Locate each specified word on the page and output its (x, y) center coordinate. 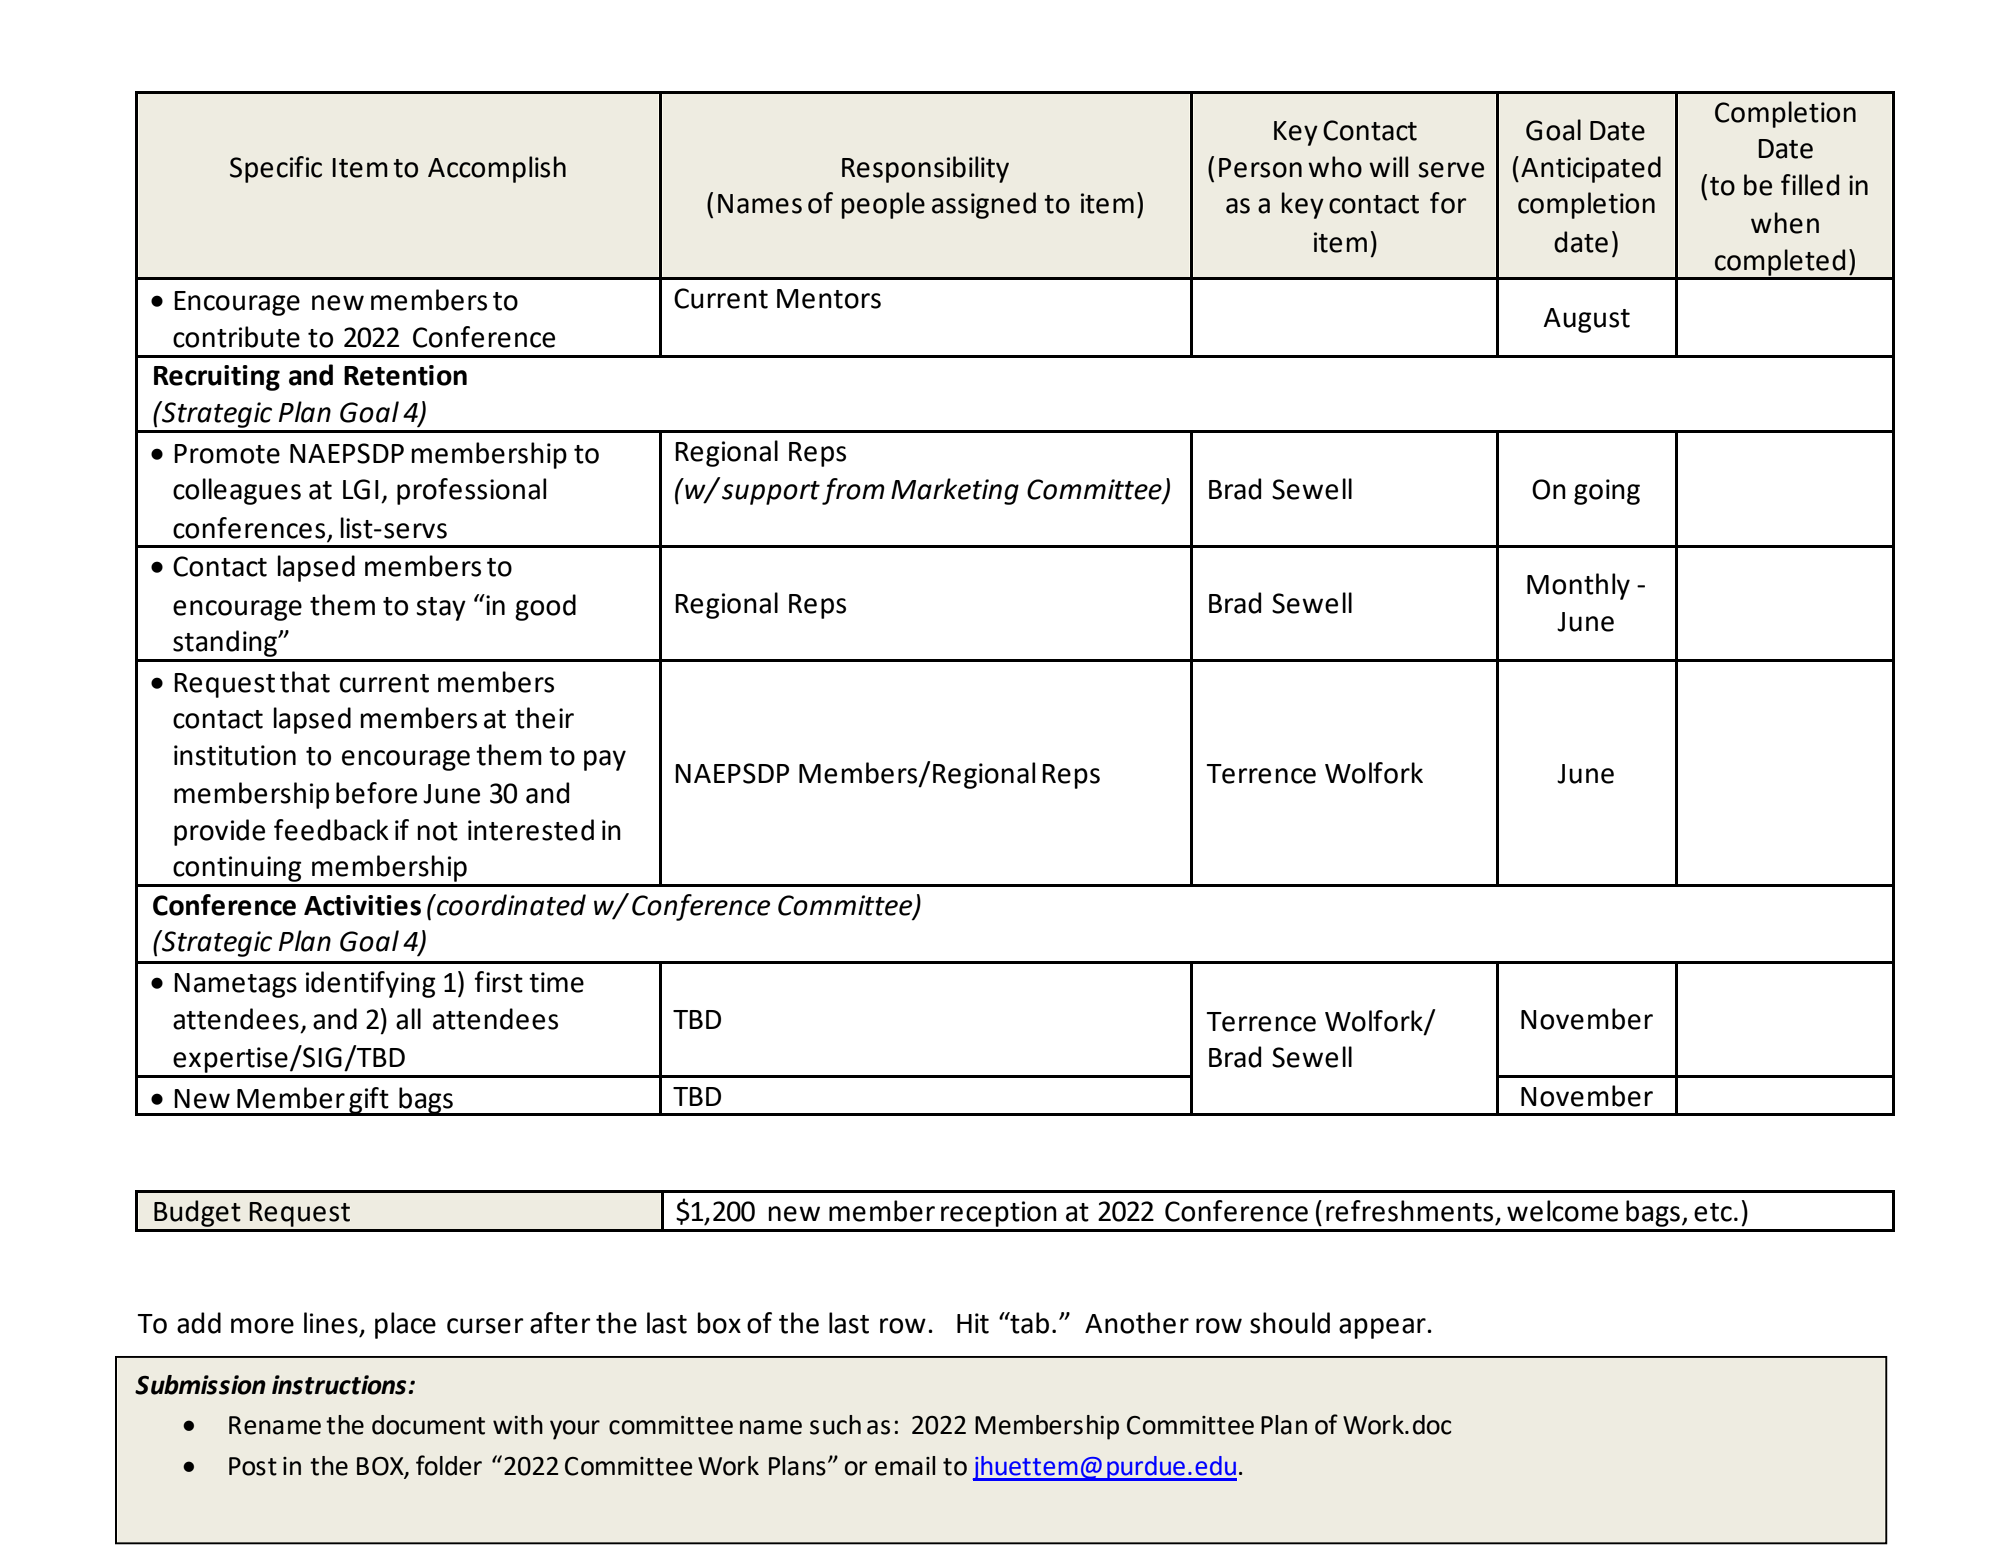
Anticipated (1591, 169)
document (428, 1425)
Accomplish (497, 169)
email (905, 1466)
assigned (984, 205)
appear (1382, 1328)
